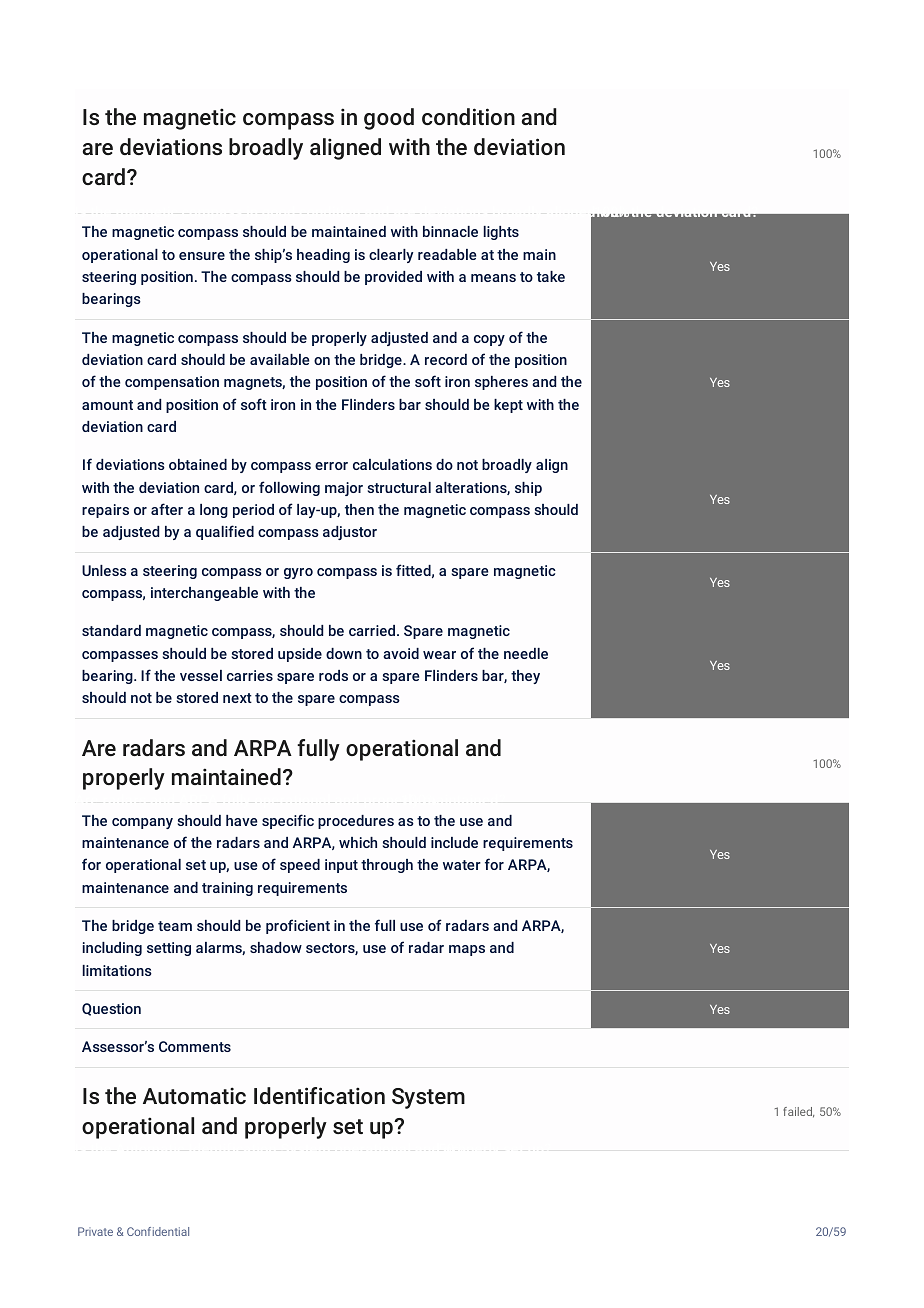 Image resolution: width=924 pixels, height=1308 pixels. I want to click on maps, so click(467, 950).
